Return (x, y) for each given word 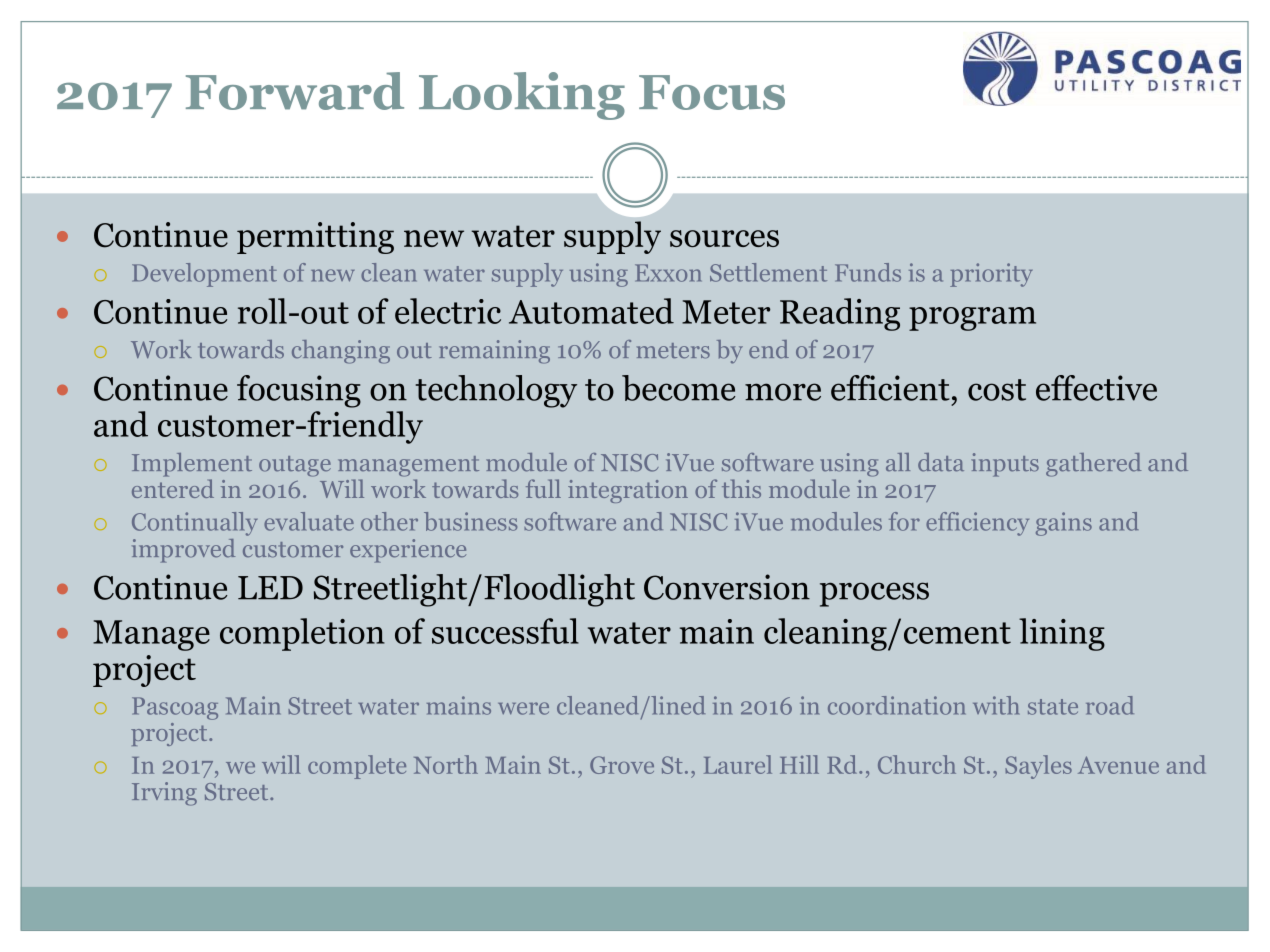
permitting (315, 238)
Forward (295, 91)
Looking (522, 96)
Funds (868, 272)
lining (1062, 634)
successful (505, 631)
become (679, 388)
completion (302, 634)
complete (357, 767)
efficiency (977, 524)
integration (628, 491)
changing (341, 352)
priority (991, 275)
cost (997, 390)
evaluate (309, 521)
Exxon (668, 273)
